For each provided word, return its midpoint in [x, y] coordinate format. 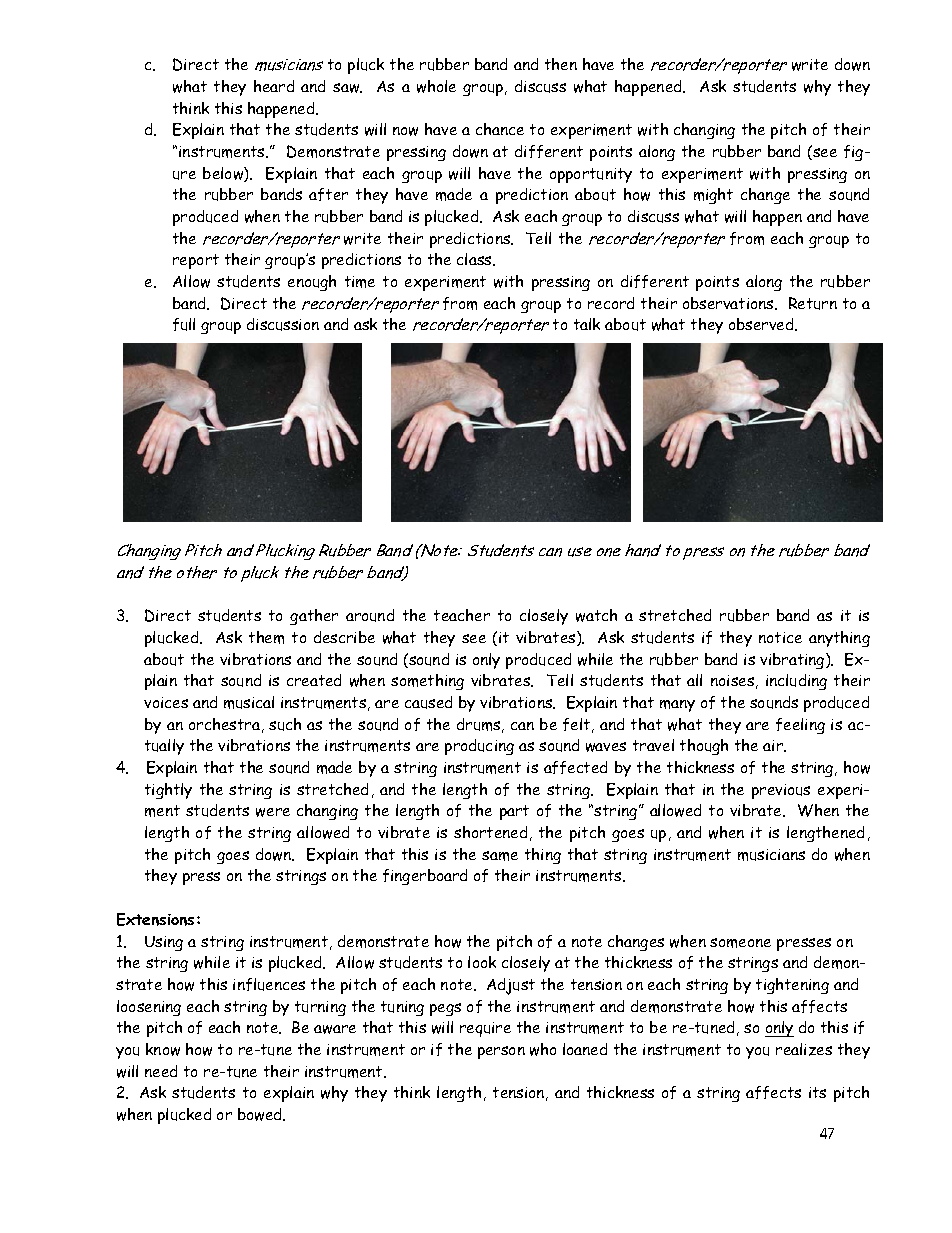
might [713, 196]
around [370, 615]
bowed [261, 1114]
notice [780, 637]
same [500, 856]
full [184, 324]
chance [500, 129]
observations [729, 303]
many [677, 706]
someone [740, 943]
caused [428, 702]
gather [314, 617]
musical [249, 702]
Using [164, 943]
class [475, 259]
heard [274, 86]
